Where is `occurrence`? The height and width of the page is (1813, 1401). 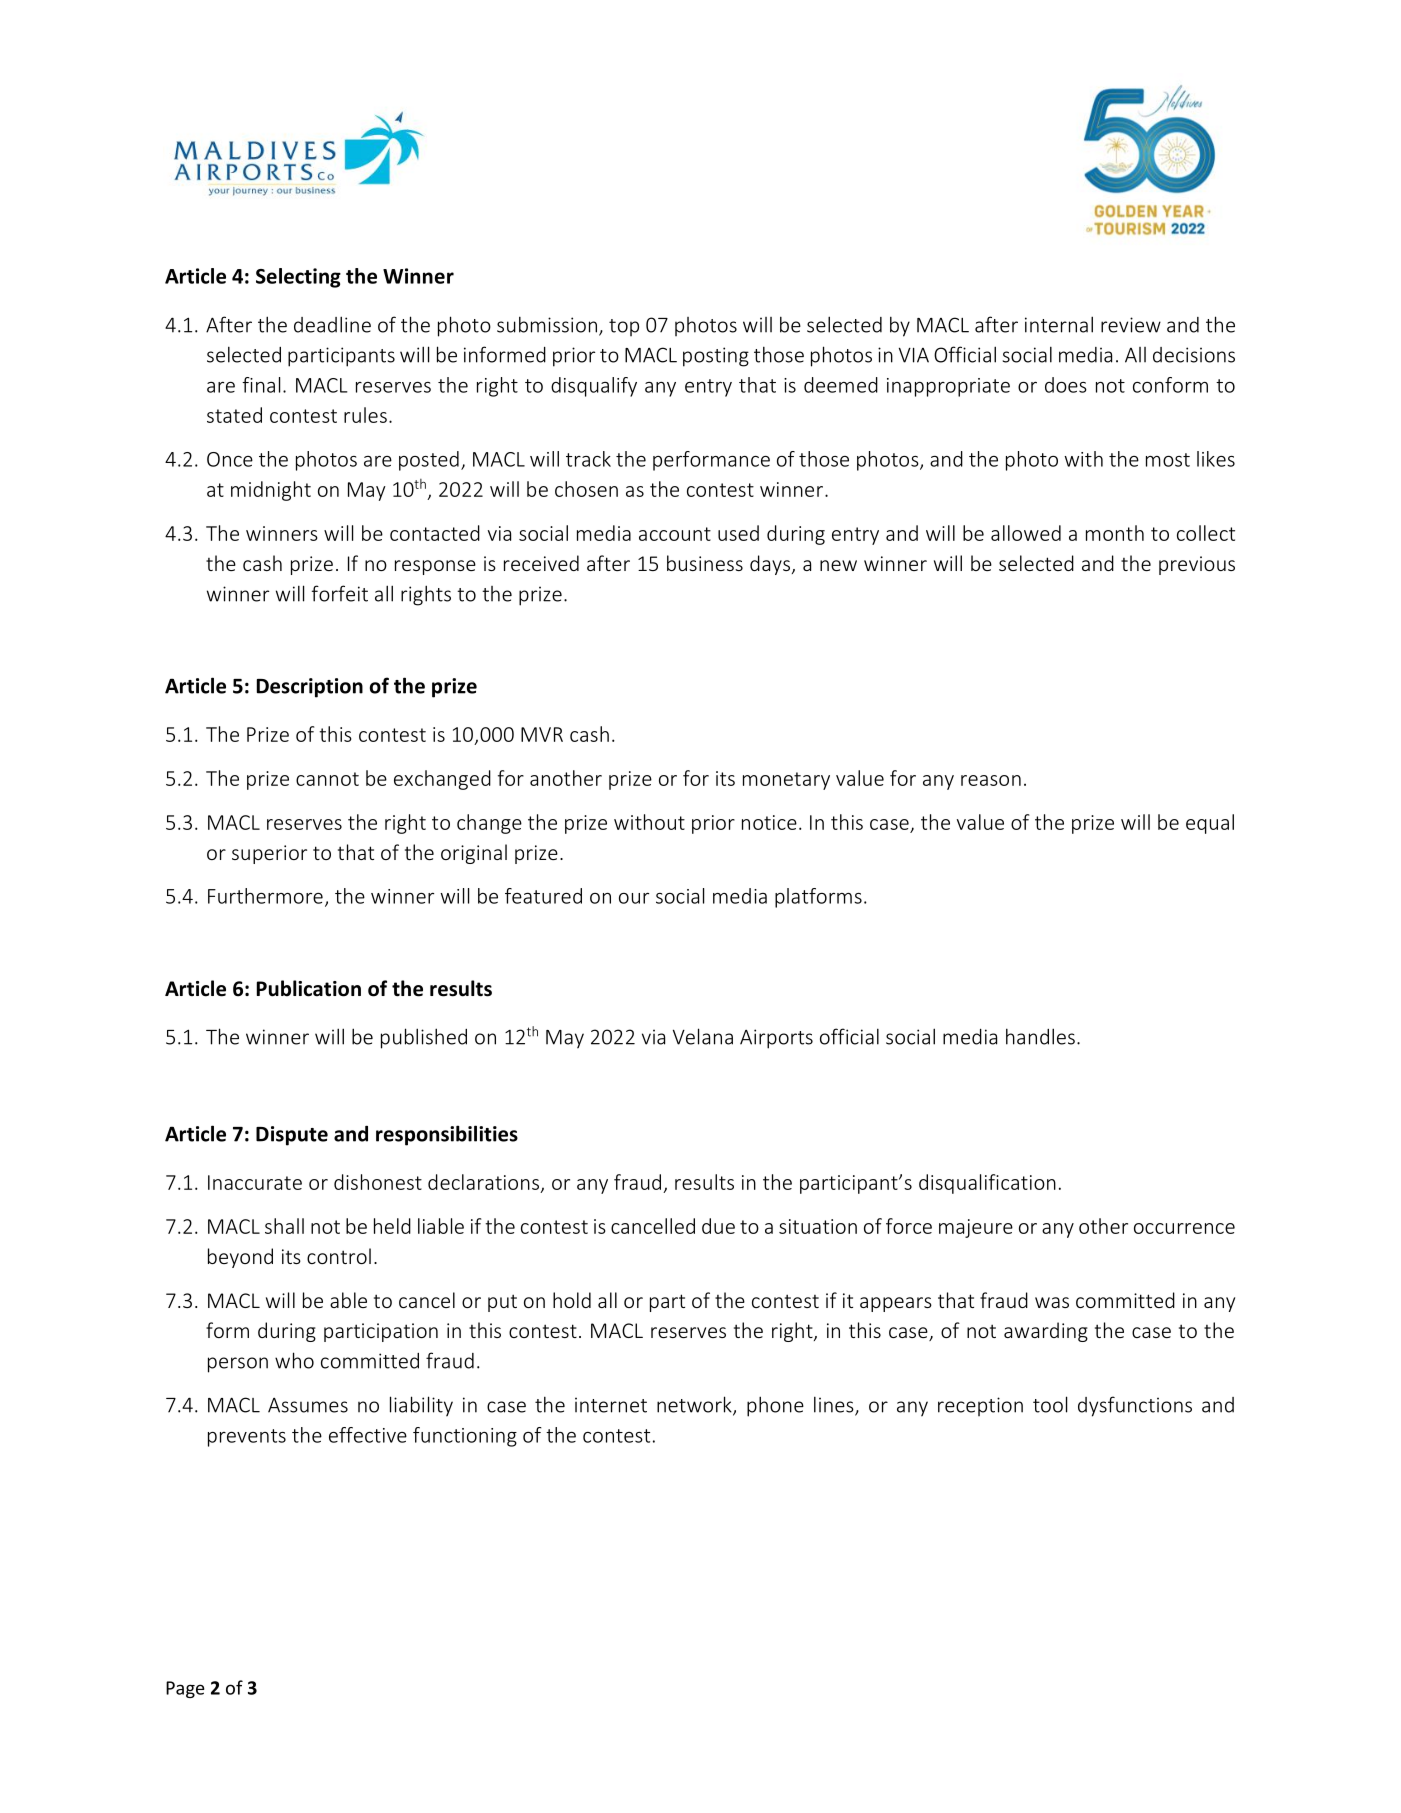
occurrence is located at coordinates (1184, 1228).
